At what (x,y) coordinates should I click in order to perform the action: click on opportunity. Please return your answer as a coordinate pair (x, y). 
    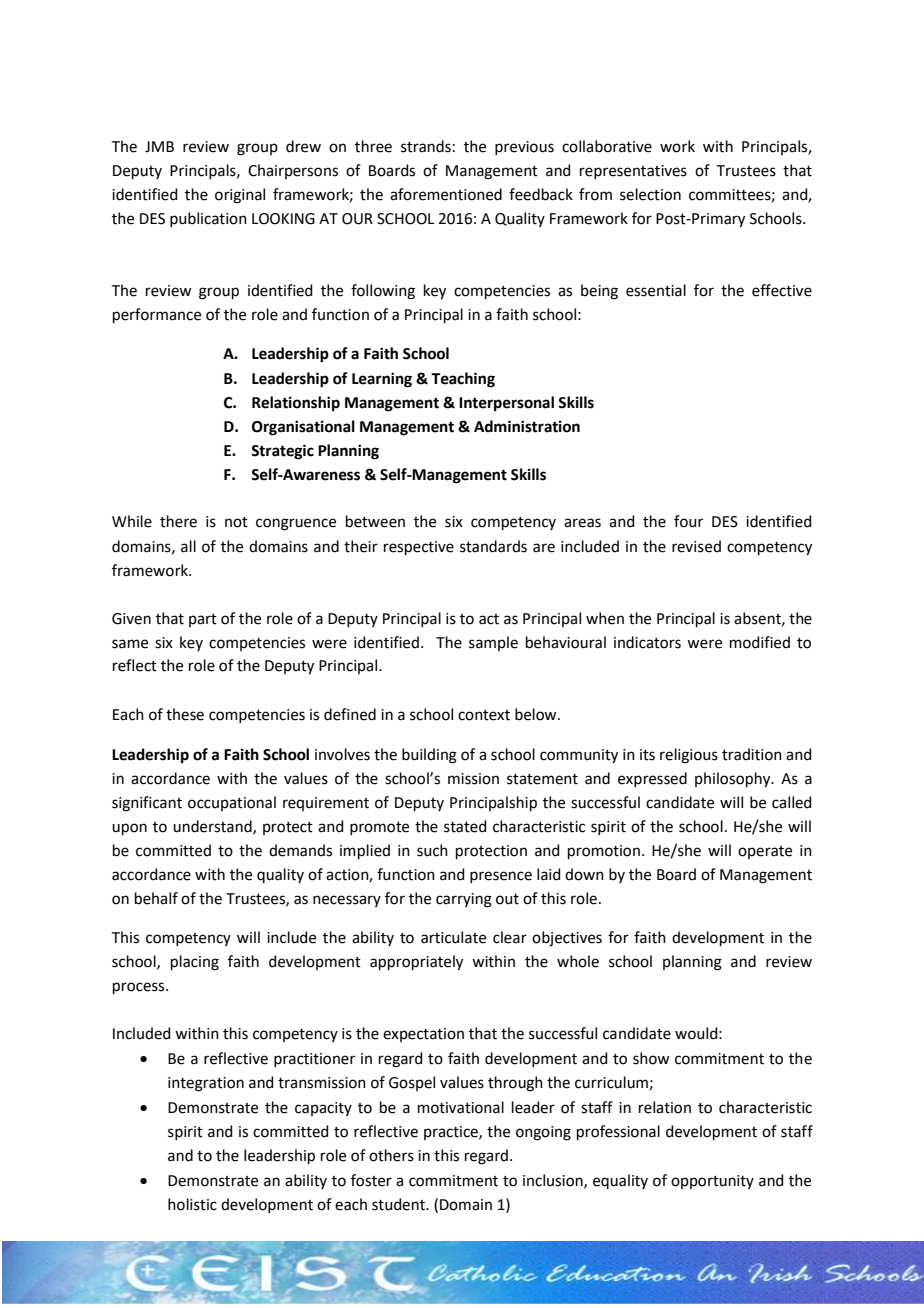
    Looking at the image, I should click on (712, 1182).
